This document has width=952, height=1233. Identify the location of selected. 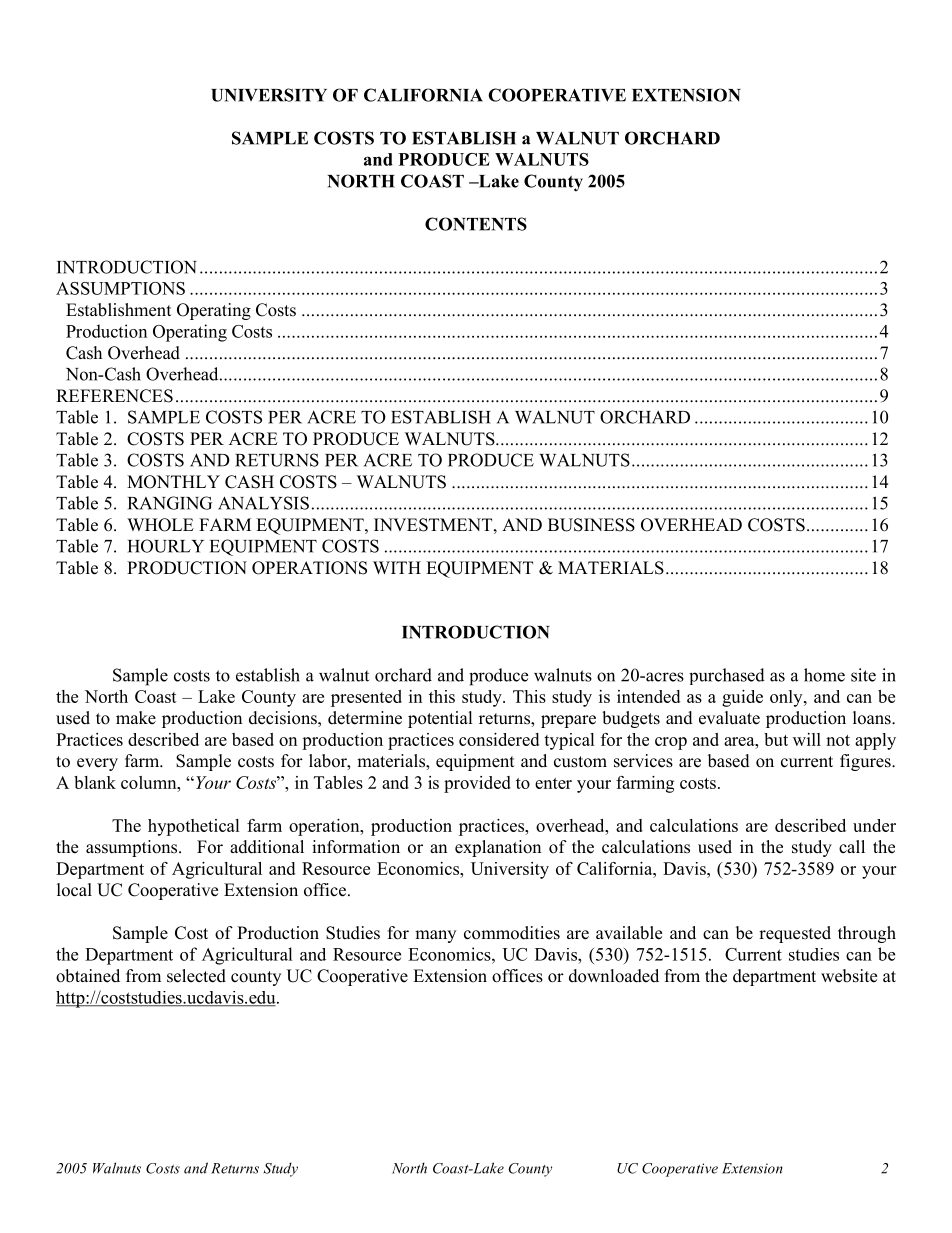
(196, 976).
